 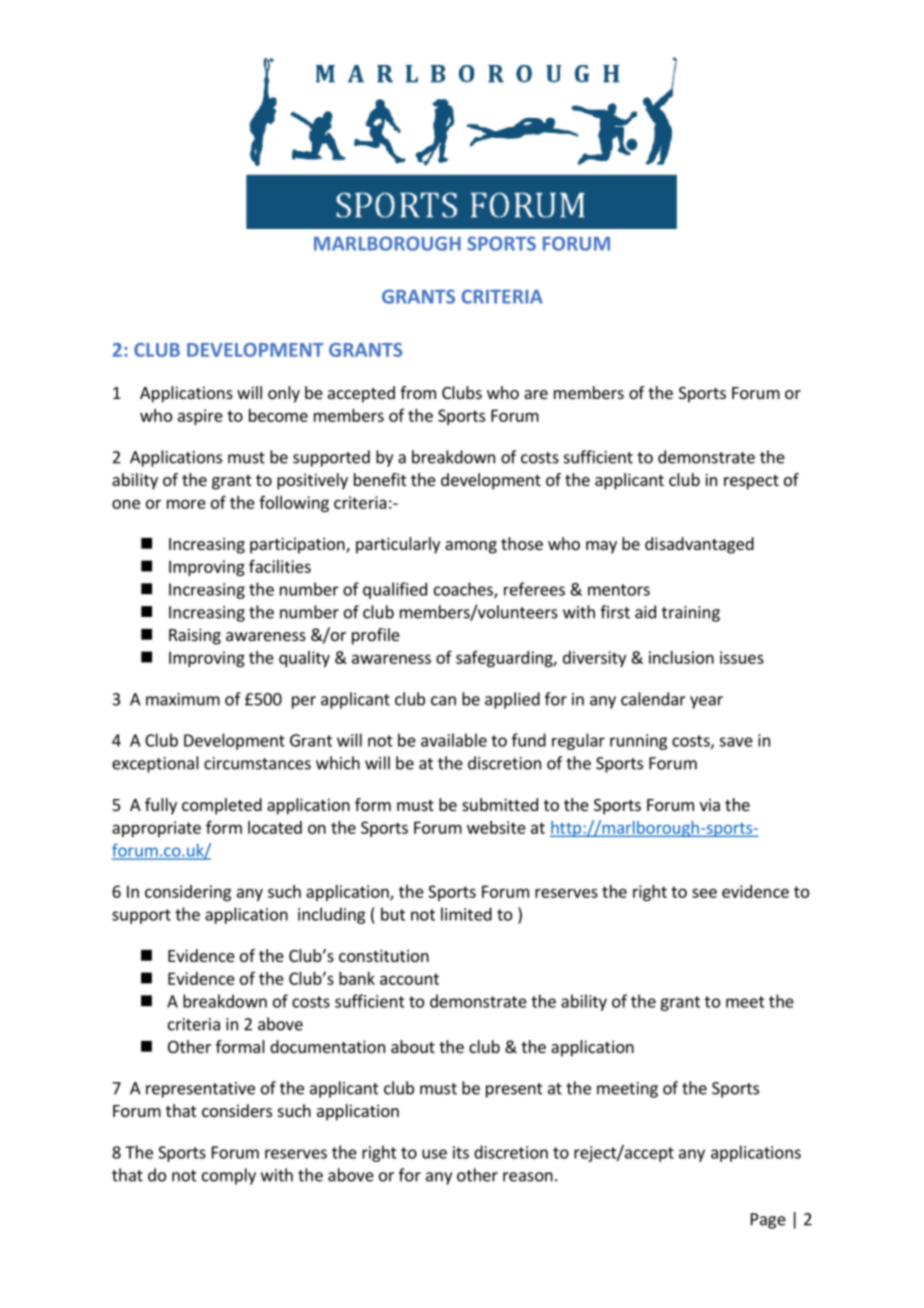 What do you see at coordinates (418, 392) in the screenshot?
I see `from` at bounding box center [418, 392].
